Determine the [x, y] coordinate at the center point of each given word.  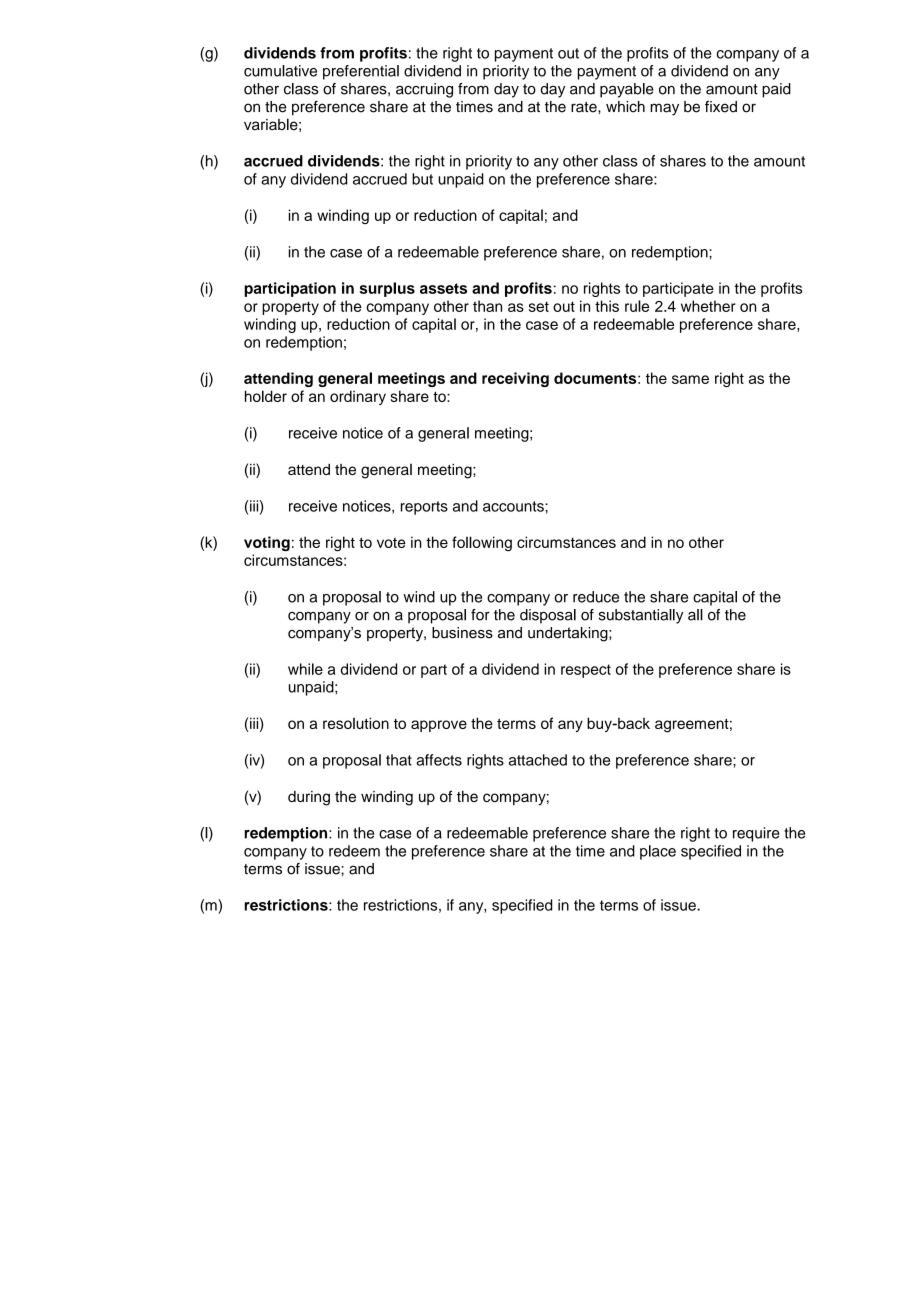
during [309, 798]
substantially [641, 616]
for [480, 615]
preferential [361, 72]
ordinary [358, 397]
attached [538, 760]
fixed [721, 107]
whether [708, 306]
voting [267, 543]
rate [585, 107]
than [487, 306]
